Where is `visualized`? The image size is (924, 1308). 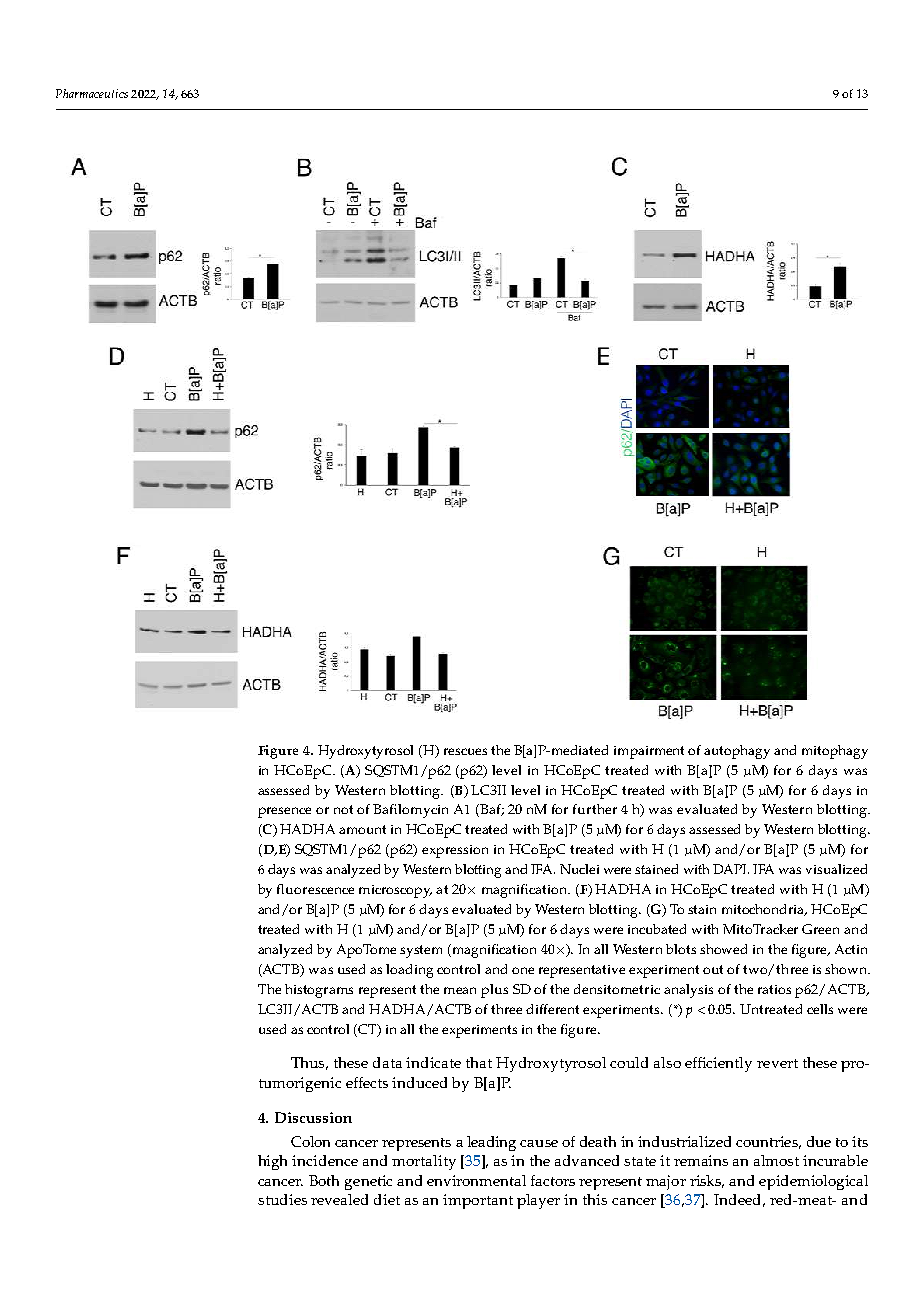
visualized is located at coordinates (836, 869).
